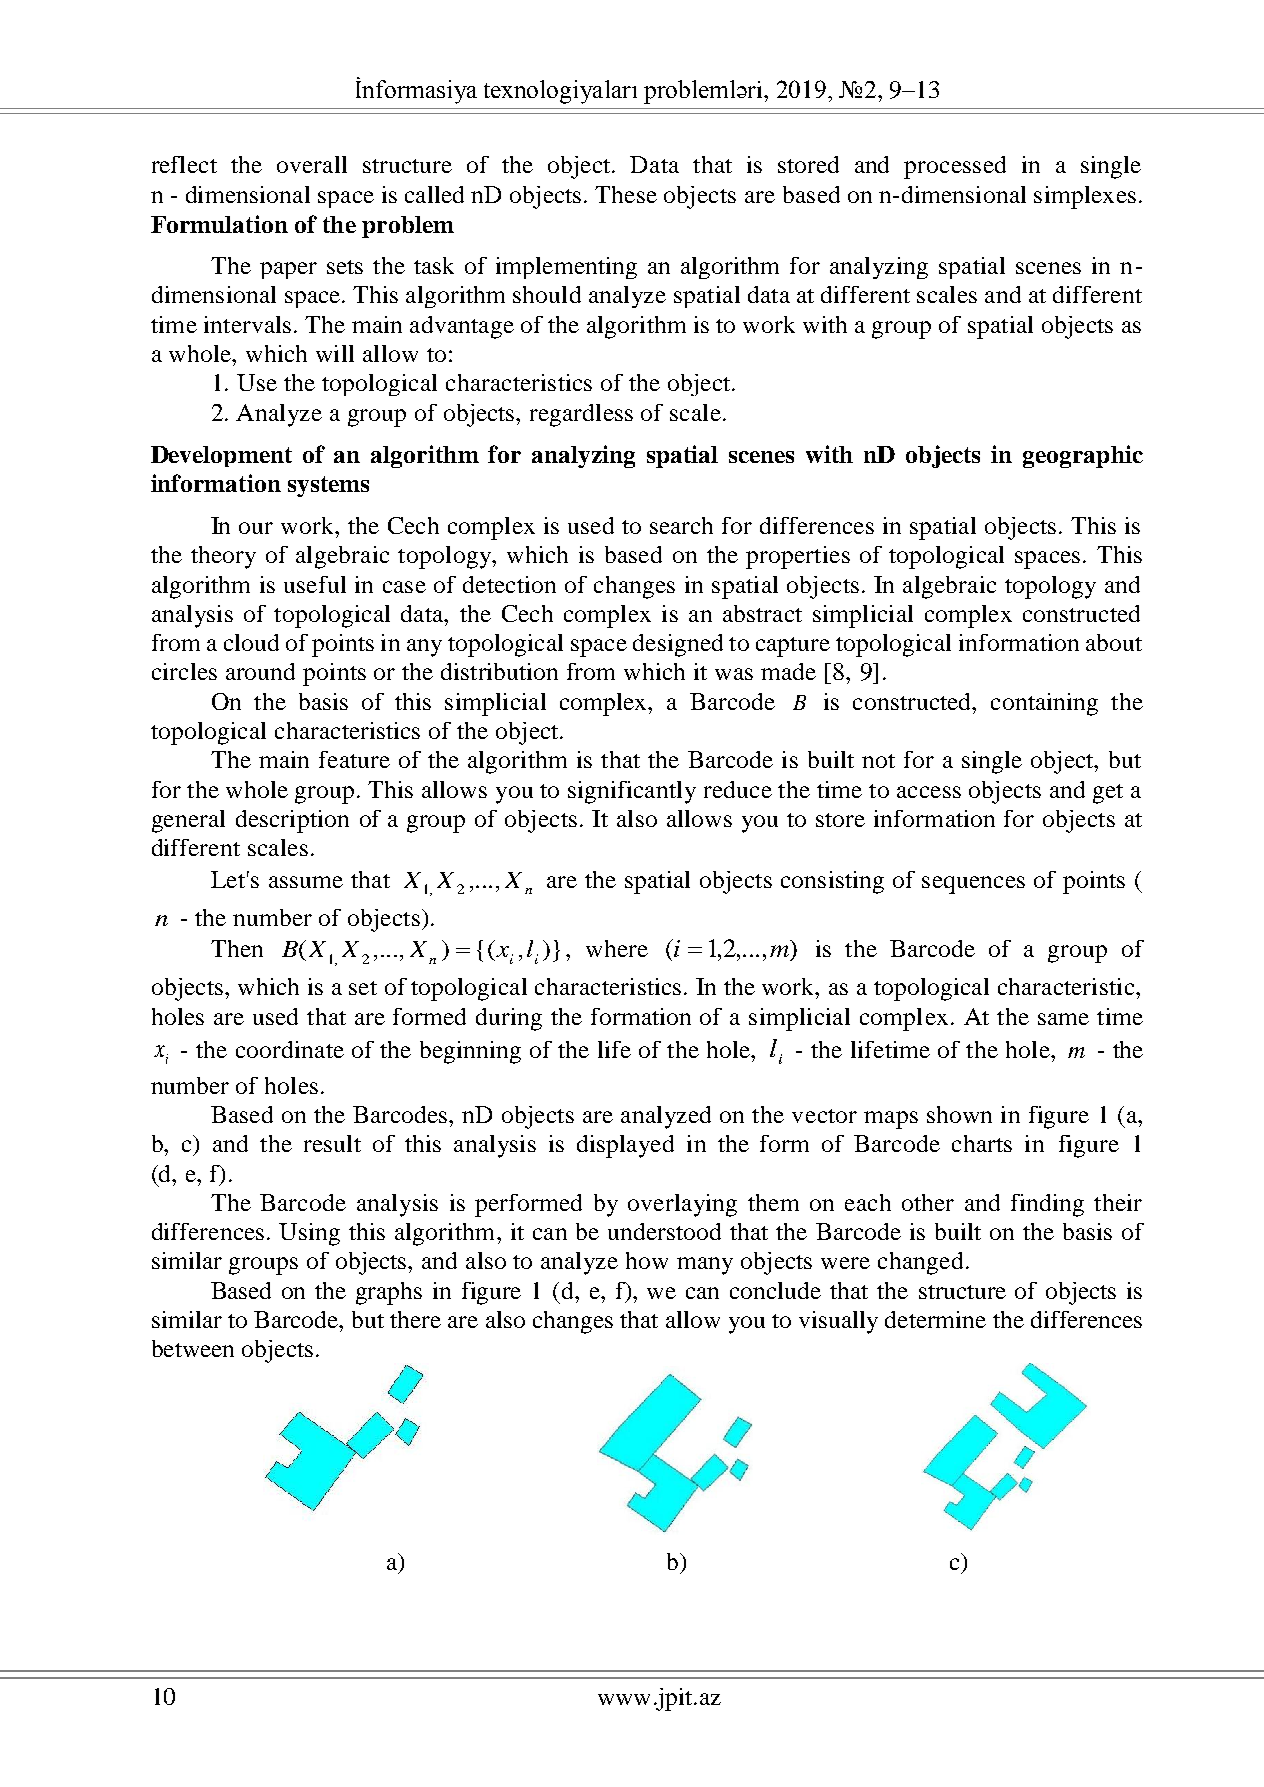 The image size is (1264, 1787). What do you see at coordinates (632, 792) in the screenshot?
I see `significantly` at bounding box center [632, 792].
